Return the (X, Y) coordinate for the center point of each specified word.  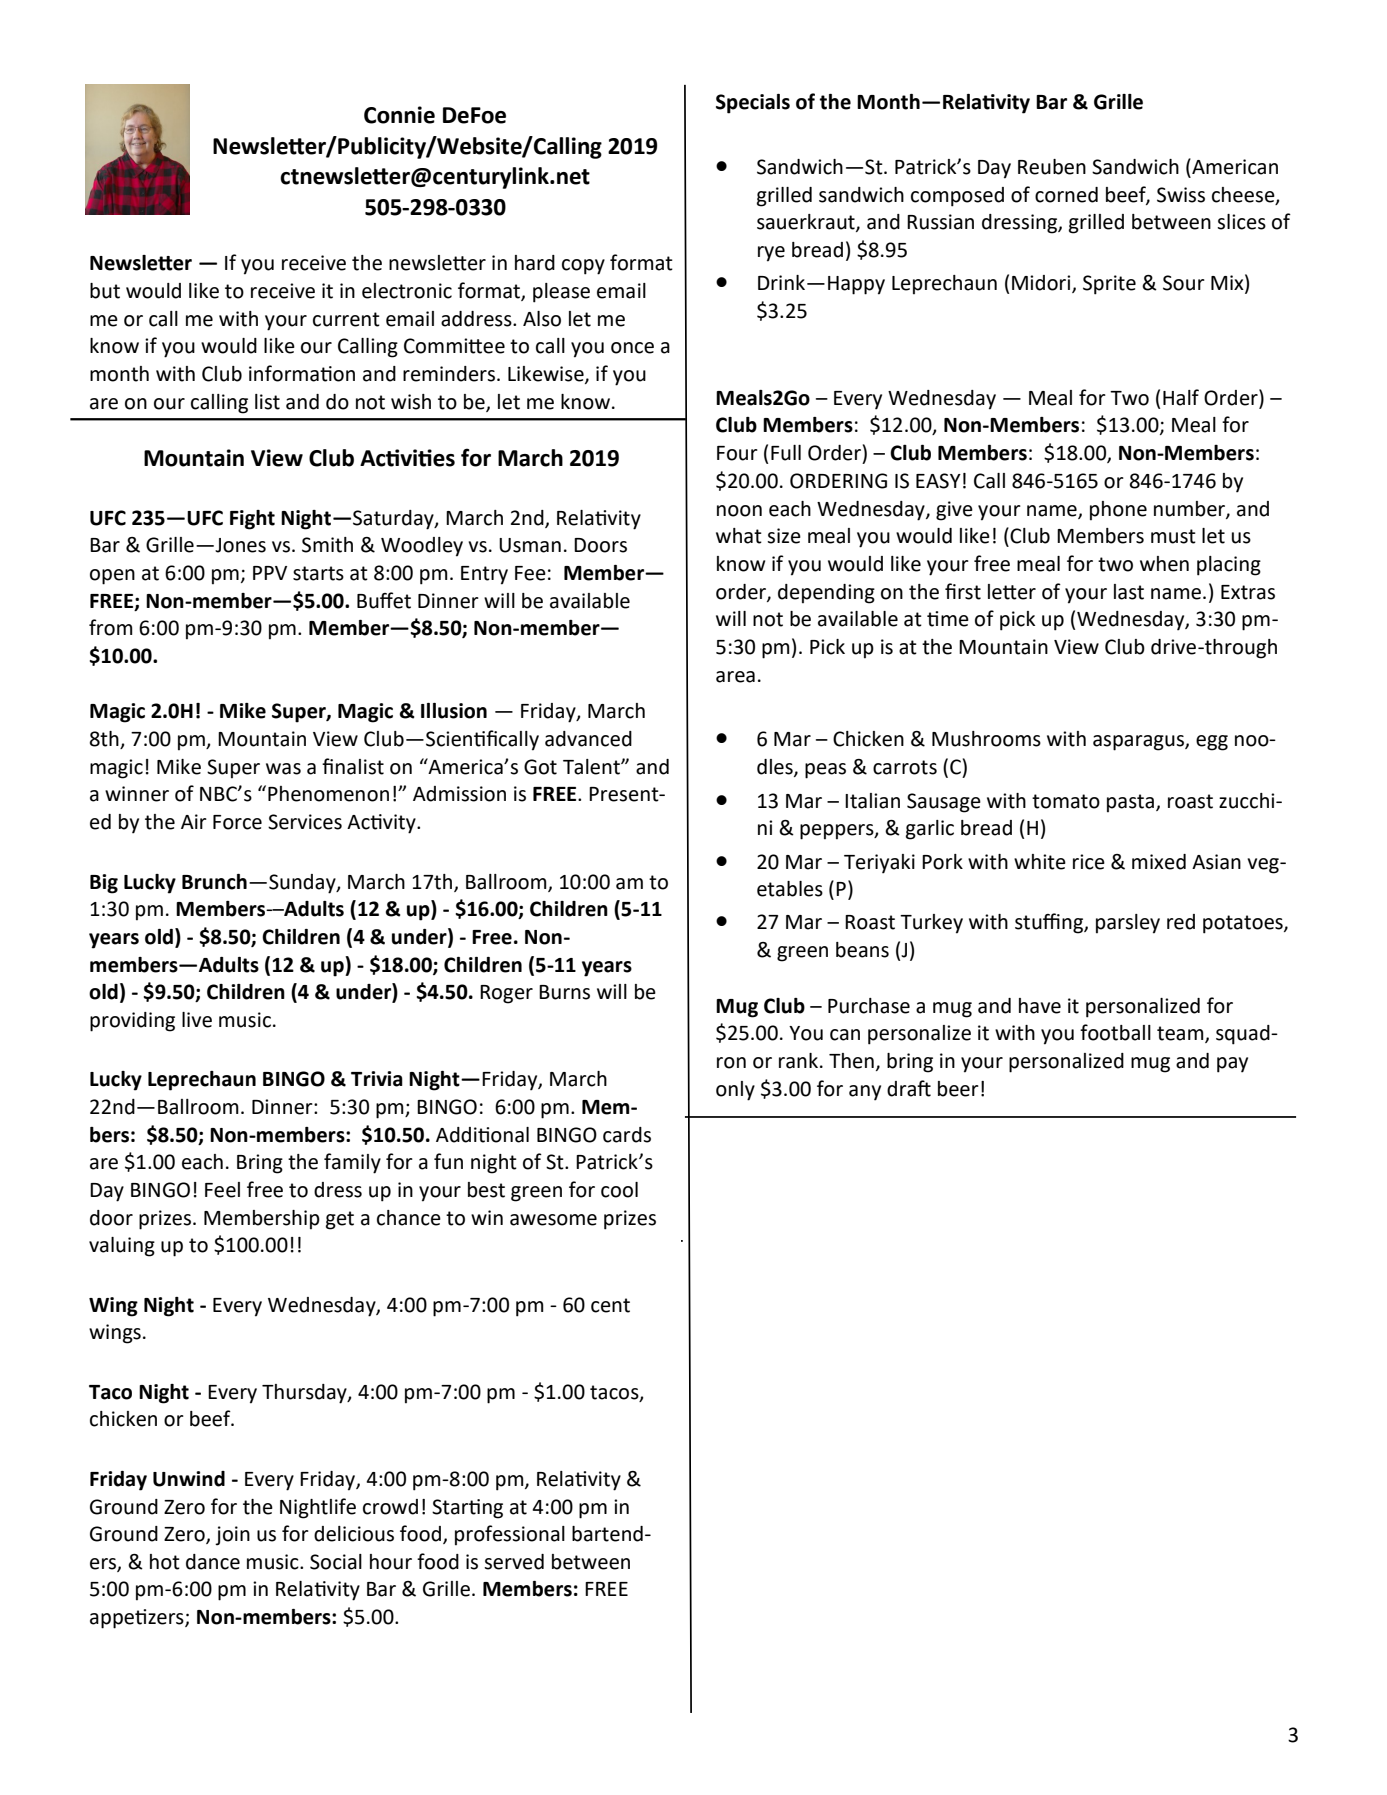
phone (1118, 511)
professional (510, 1535)
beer (958, 1089)
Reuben (1052, 167)
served (514, 1562)
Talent (592, 767)
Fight (252, 520)
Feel (222, 1190)
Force (237, 822)
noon (739, 511)
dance (213, 1562)
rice (1089, 862)
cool (619, 1190)
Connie (399, 115)
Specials (753, 104)
